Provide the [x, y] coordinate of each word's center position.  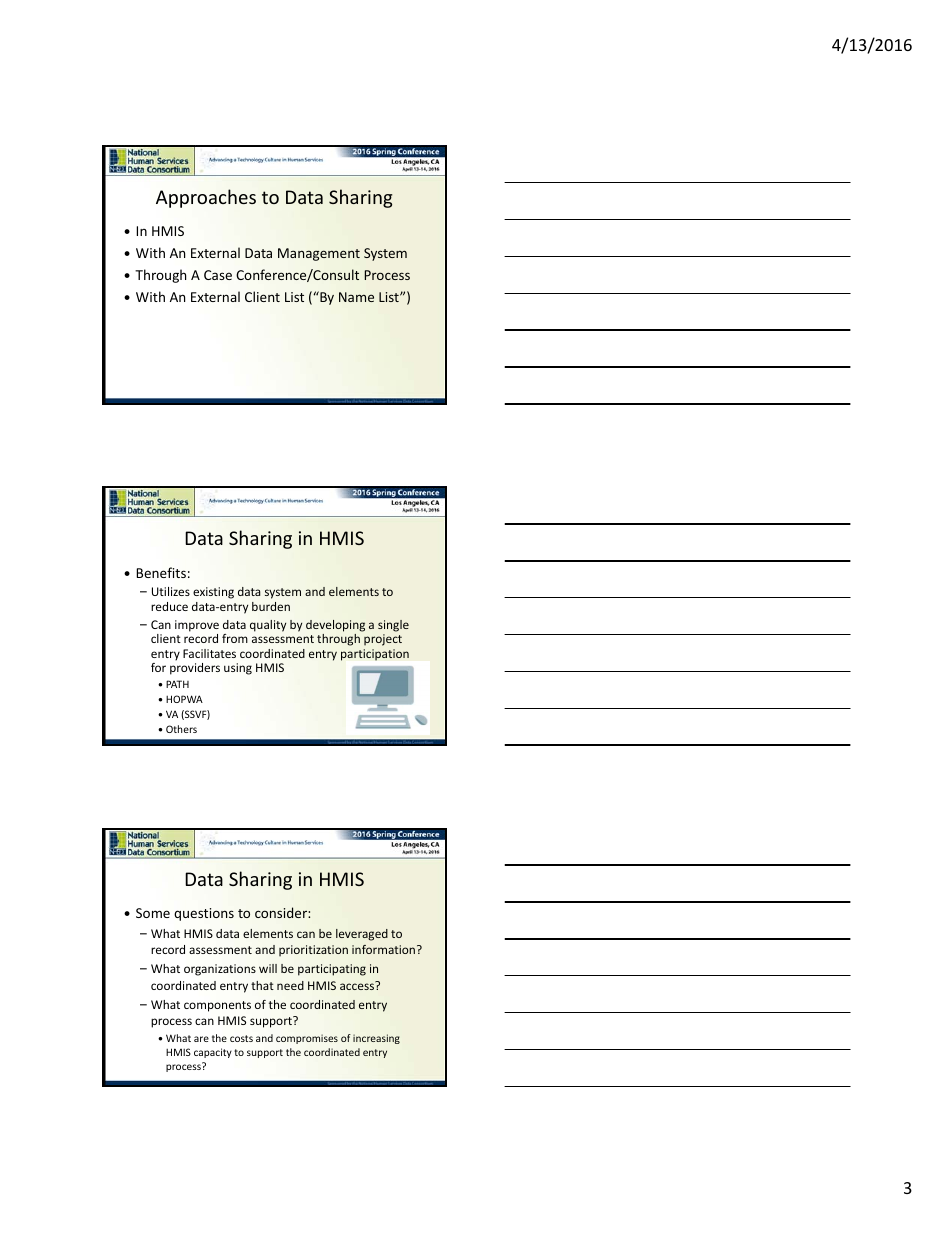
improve [197, 626]
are [201, 1039]
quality [268, 626]
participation [375, 655]
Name [356, 297]
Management [319, 254]
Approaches [206, 198]
